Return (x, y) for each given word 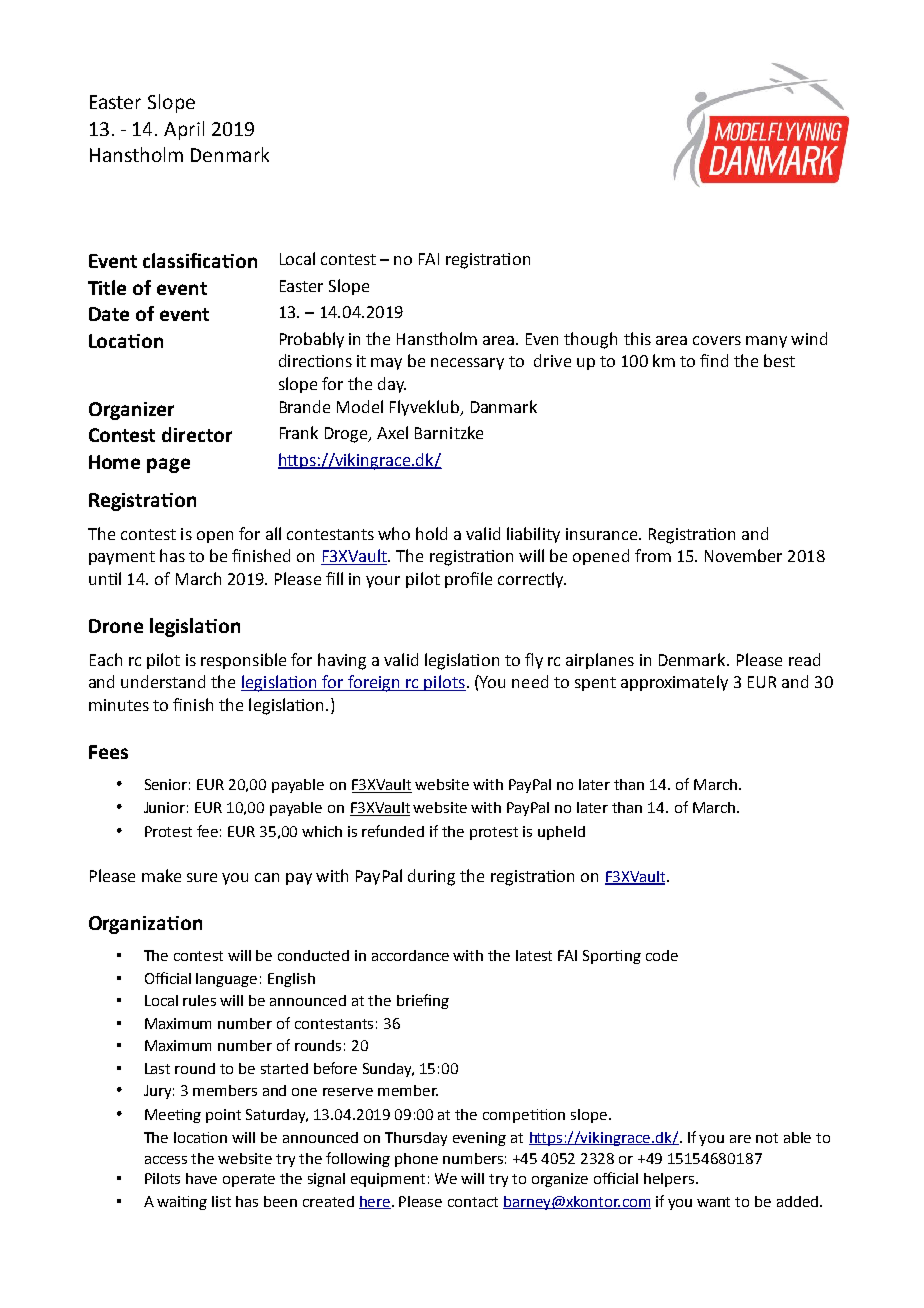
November (743, 555)
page (168, 465)
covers (717, 340)
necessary (467, 364)
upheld (561, 833)
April (184, 130)
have (201, 1178)
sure (202, 877)
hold (431, 533)
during (431, 877)
